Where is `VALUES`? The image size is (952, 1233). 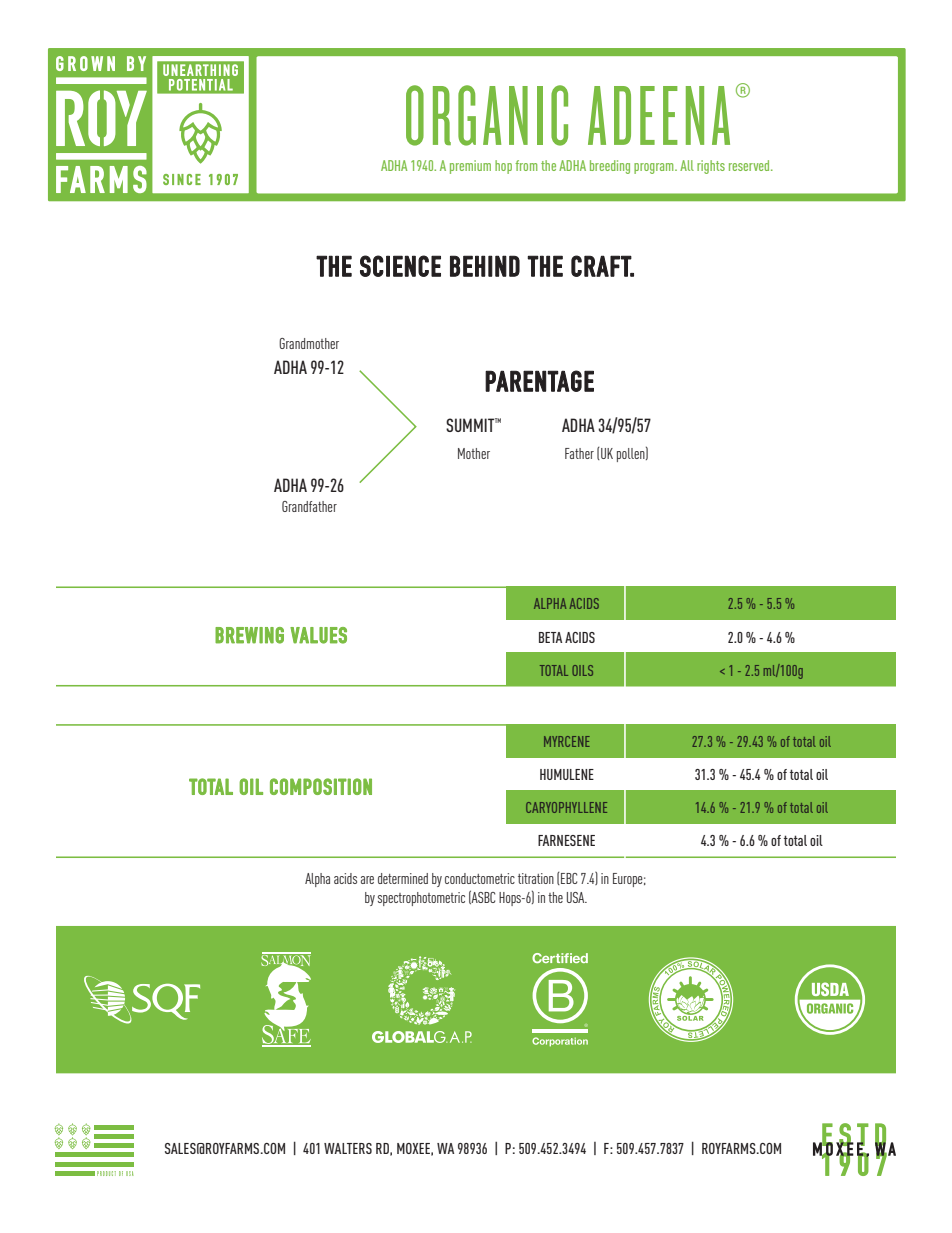 VALUES is located at coordinates (318, 635).
